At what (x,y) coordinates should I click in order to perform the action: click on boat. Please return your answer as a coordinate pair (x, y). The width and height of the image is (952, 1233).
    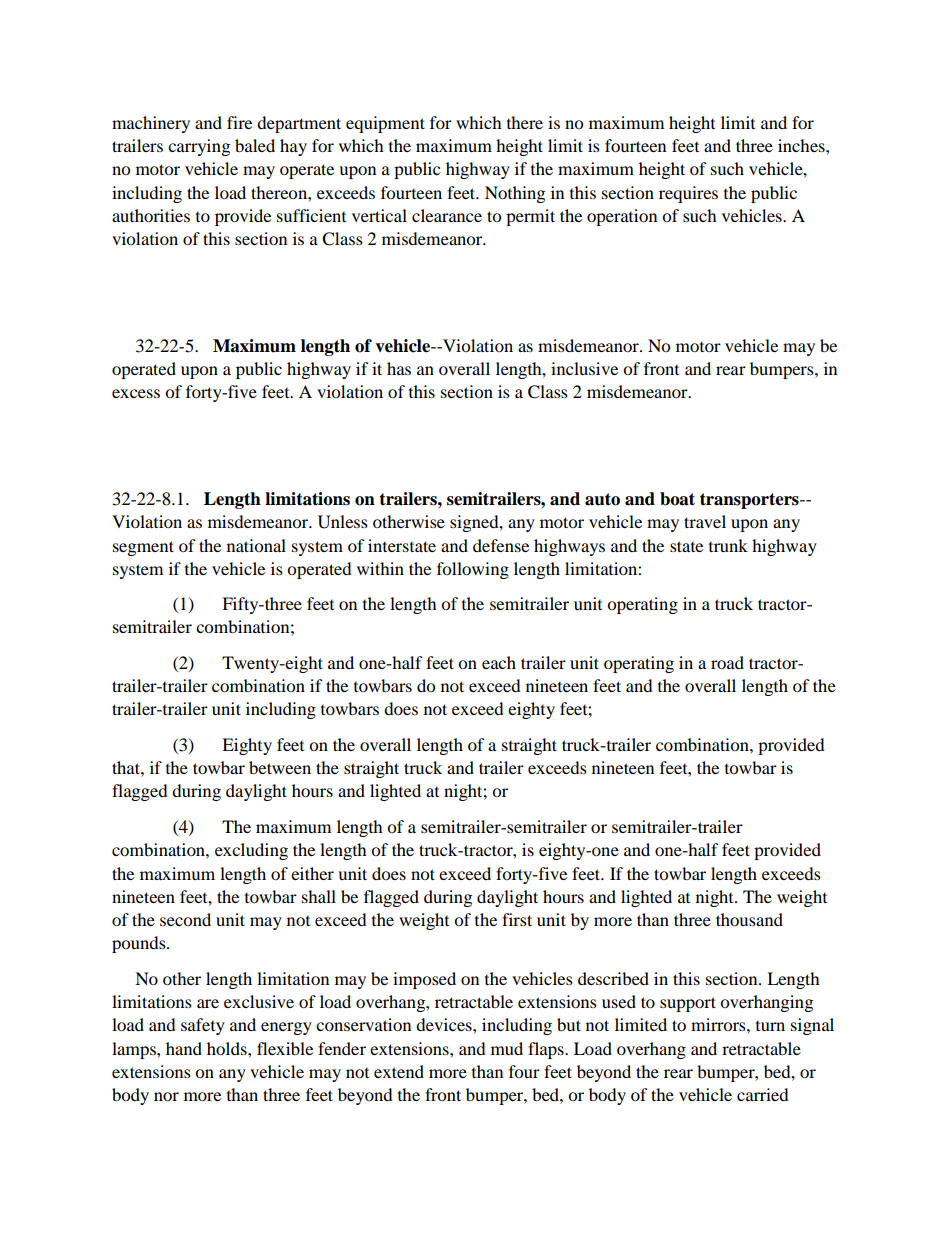
    Looking at the image, I should click on (677, 499).
